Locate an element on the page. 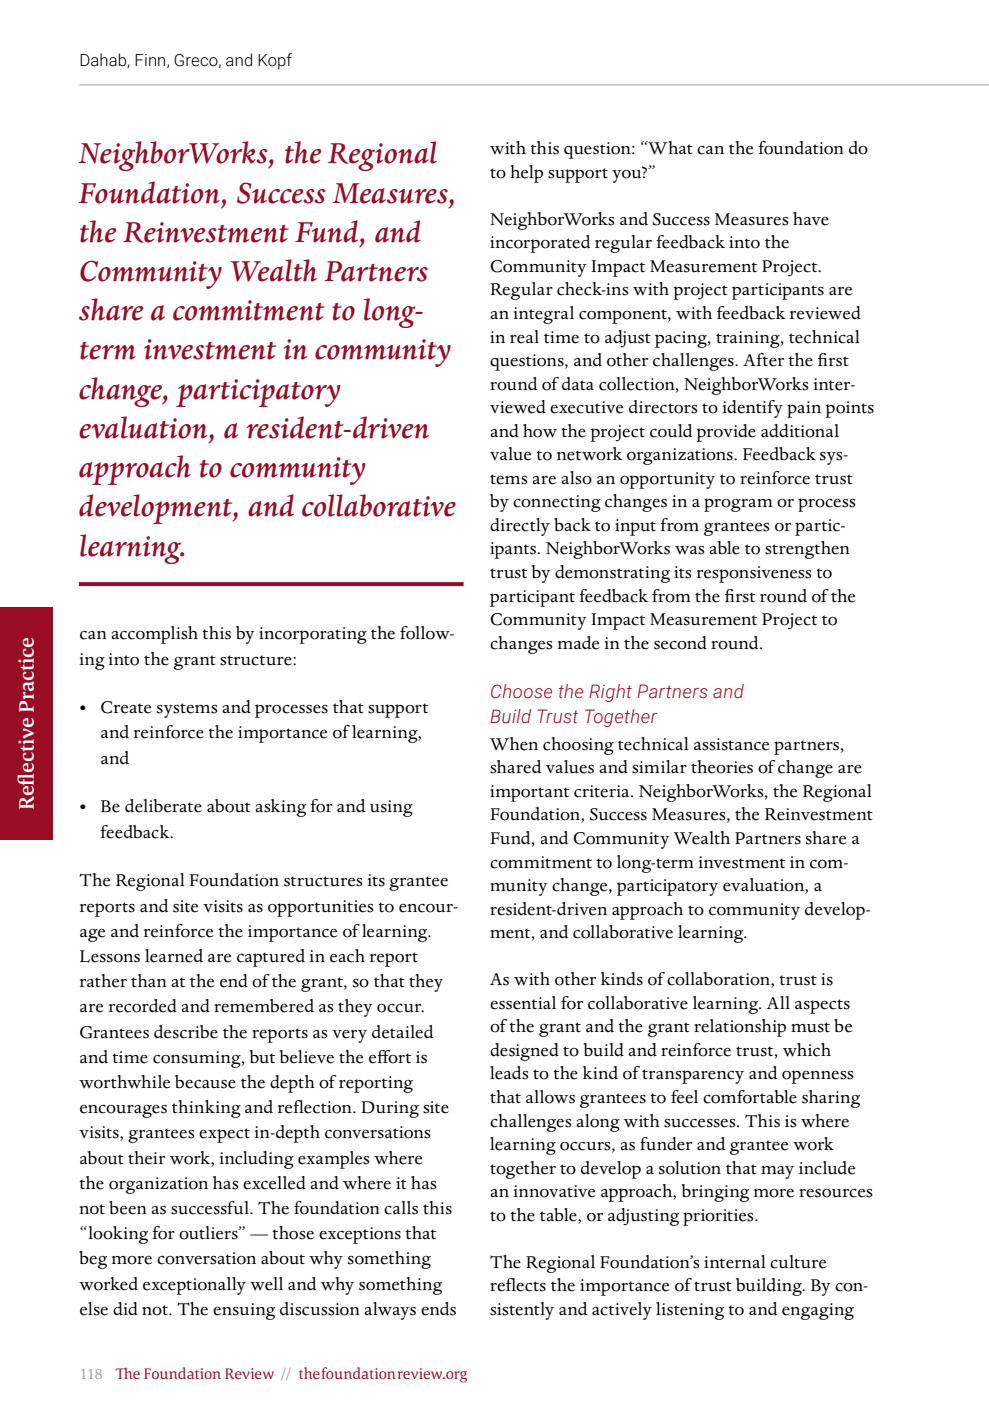 The width and height of the image is (989, 1412). essential is located at coordinates (523, 1003).
